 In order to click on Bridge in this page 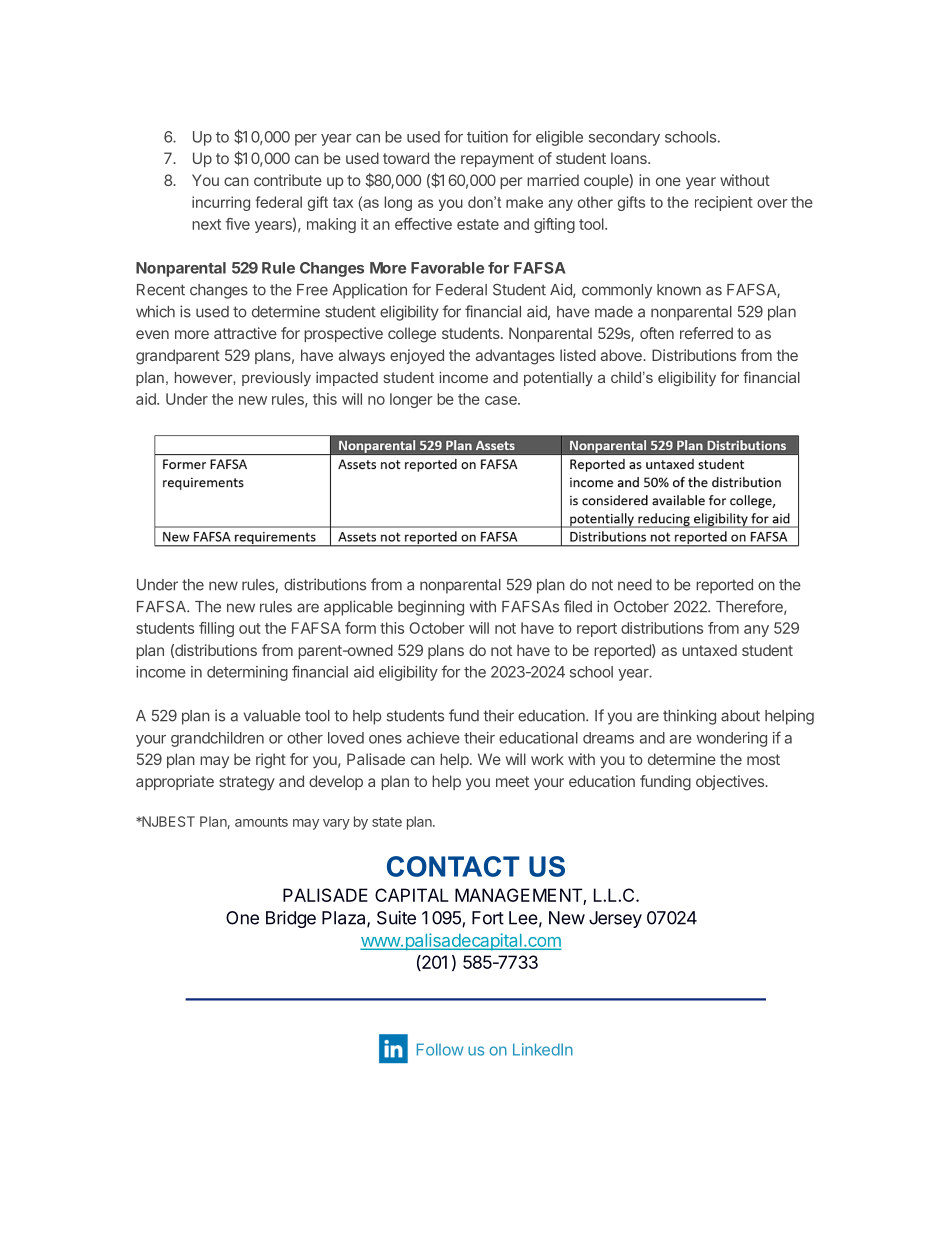, I will do `click(291, 919)`.
